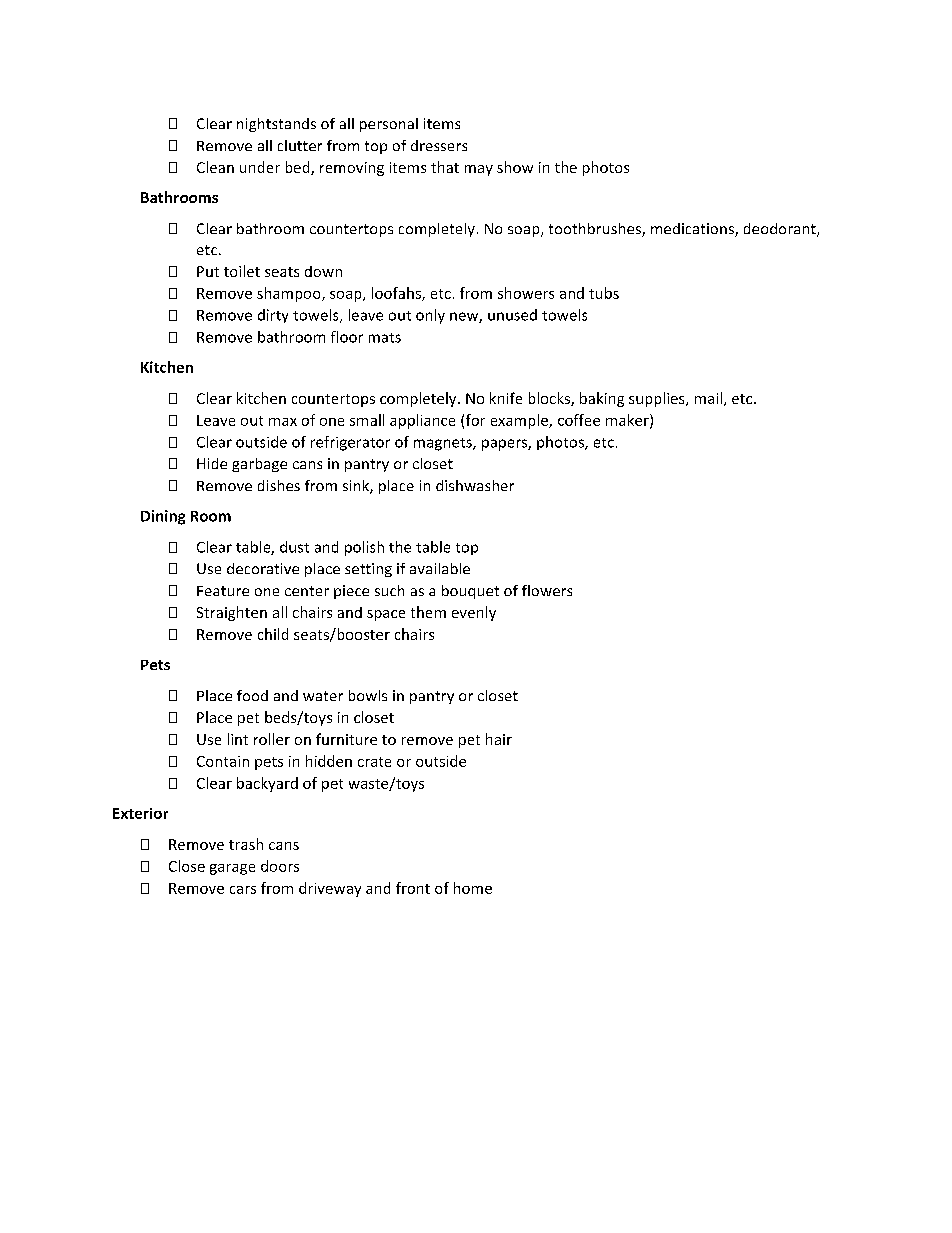 This screenshot has height=1233, width=952. What do you see at coordinates (628, 421) in the screenshot?
I see `maker` at bounding box center [628, 421].
